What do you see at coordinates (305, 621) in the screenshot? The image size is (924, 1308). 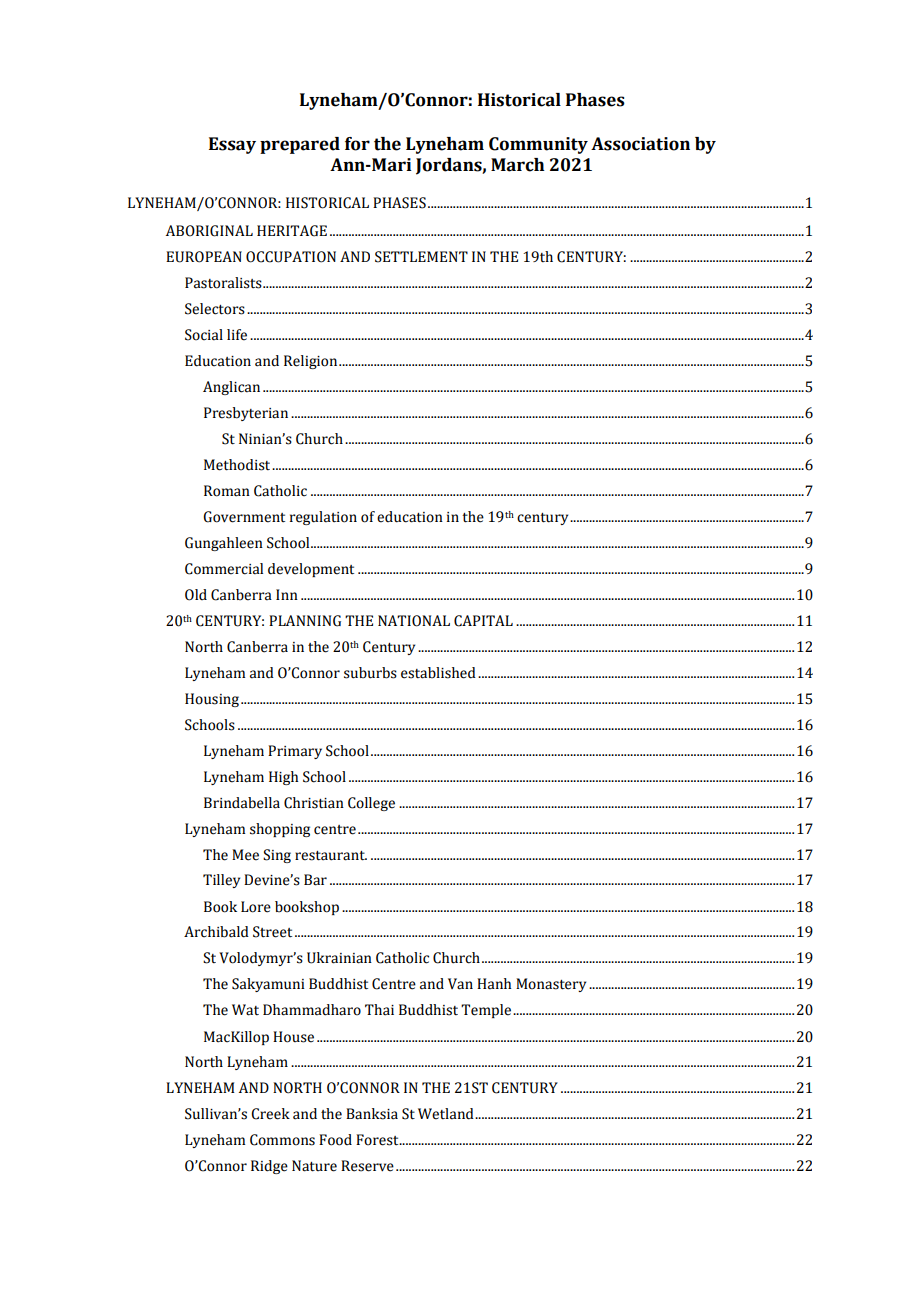 I see `PLANNING` at bounding box center [305, 621].
